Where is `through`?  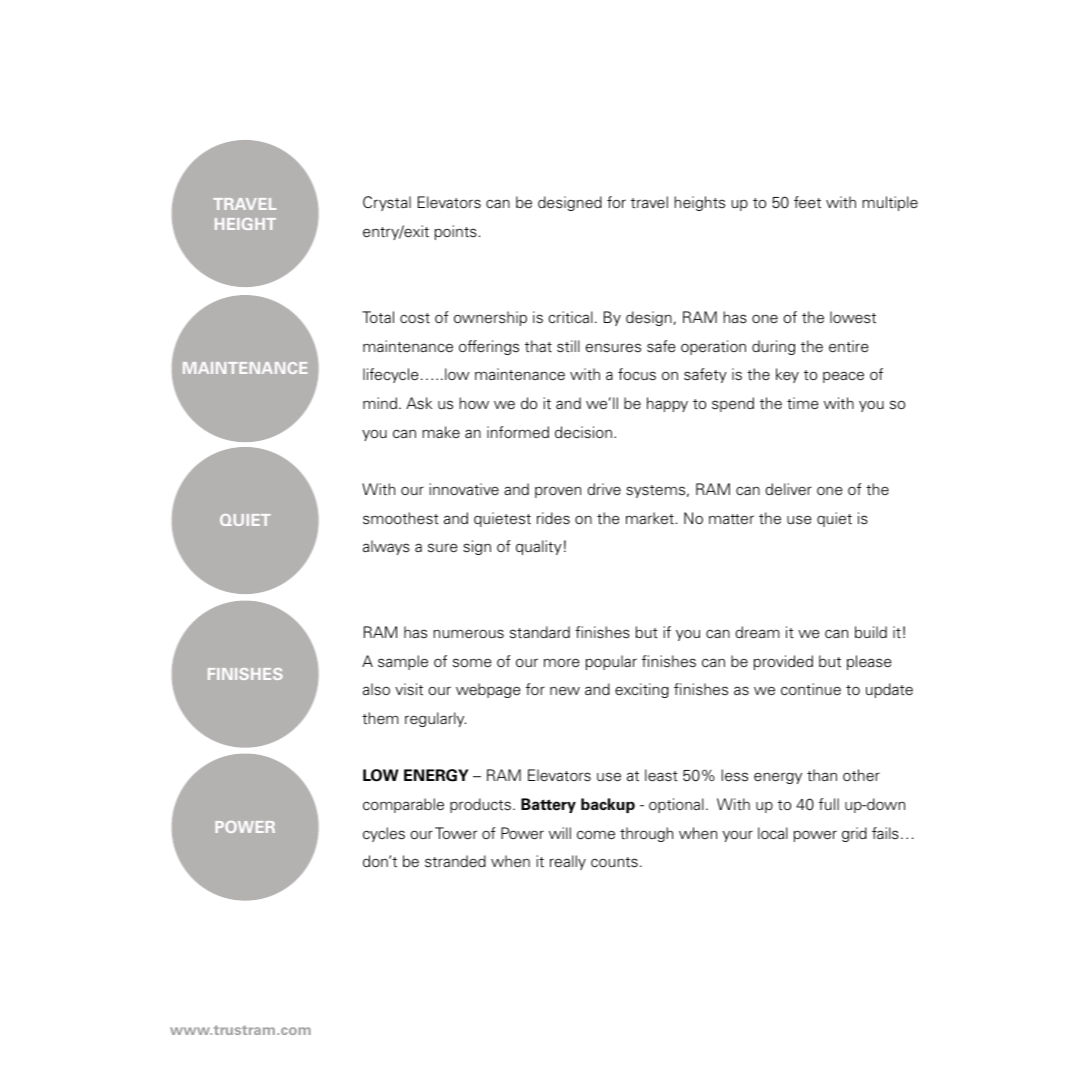 through is located at coordinates (646, 834).
